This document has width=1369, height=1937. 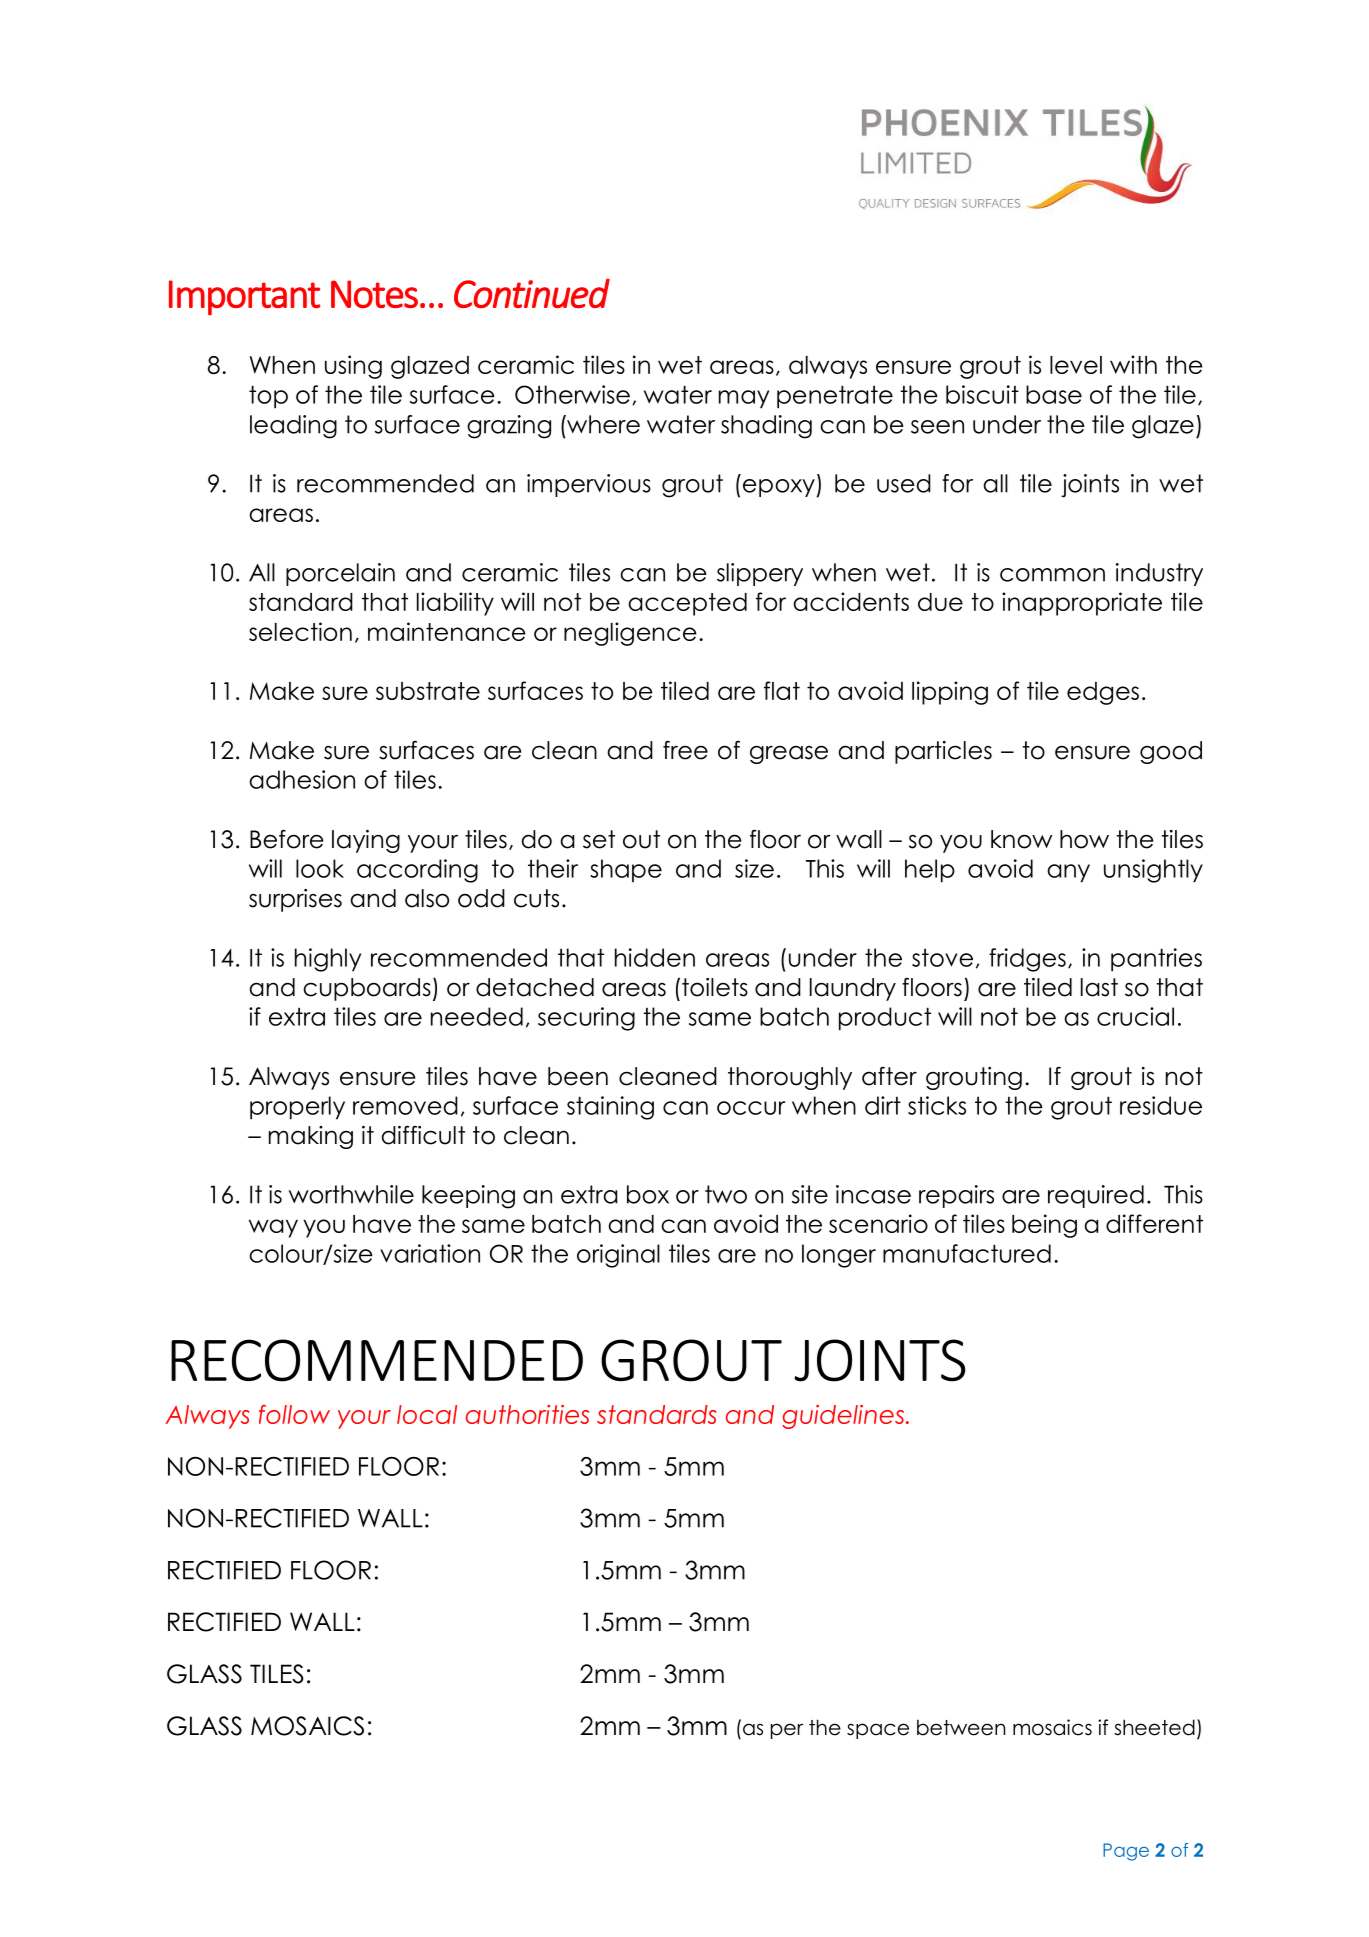 What do you see at coordinates (294, 1414) in the document?
I see `follow` at bounding box center [294, 1414].
